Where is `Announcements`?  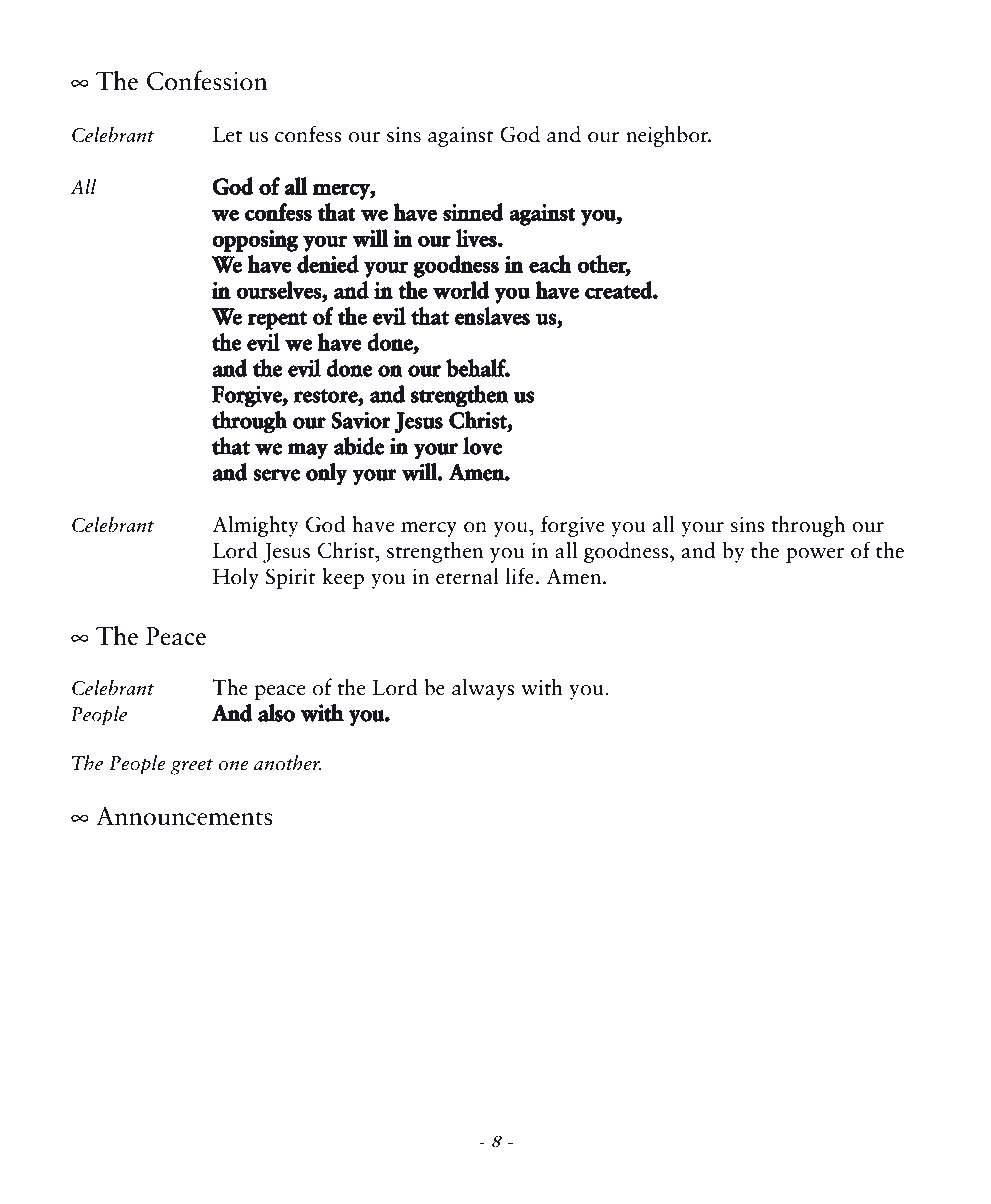
Announcements is located at coordinates (184, 816).
